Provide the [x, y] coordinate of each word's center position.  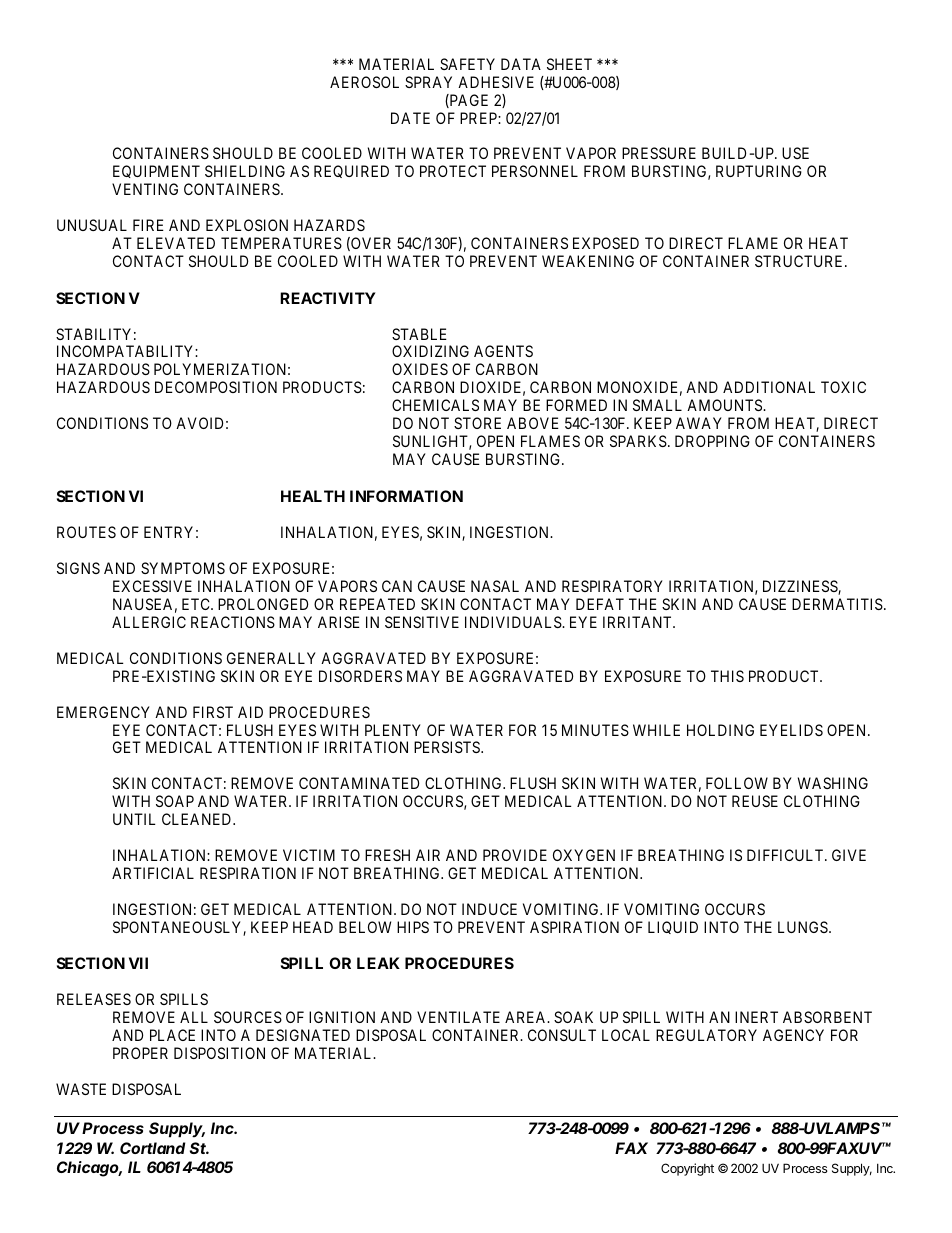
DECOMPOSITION [216, 387]
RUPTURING [759, 171]
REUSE [755, 801]
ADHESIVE [496, 82]
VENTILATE [458, 1017]
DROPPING [712, 441]
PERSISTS [448, 747]
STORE [477, 423]
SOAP [175, 801]
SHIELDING [245, 171]
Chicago [89, 1169]
